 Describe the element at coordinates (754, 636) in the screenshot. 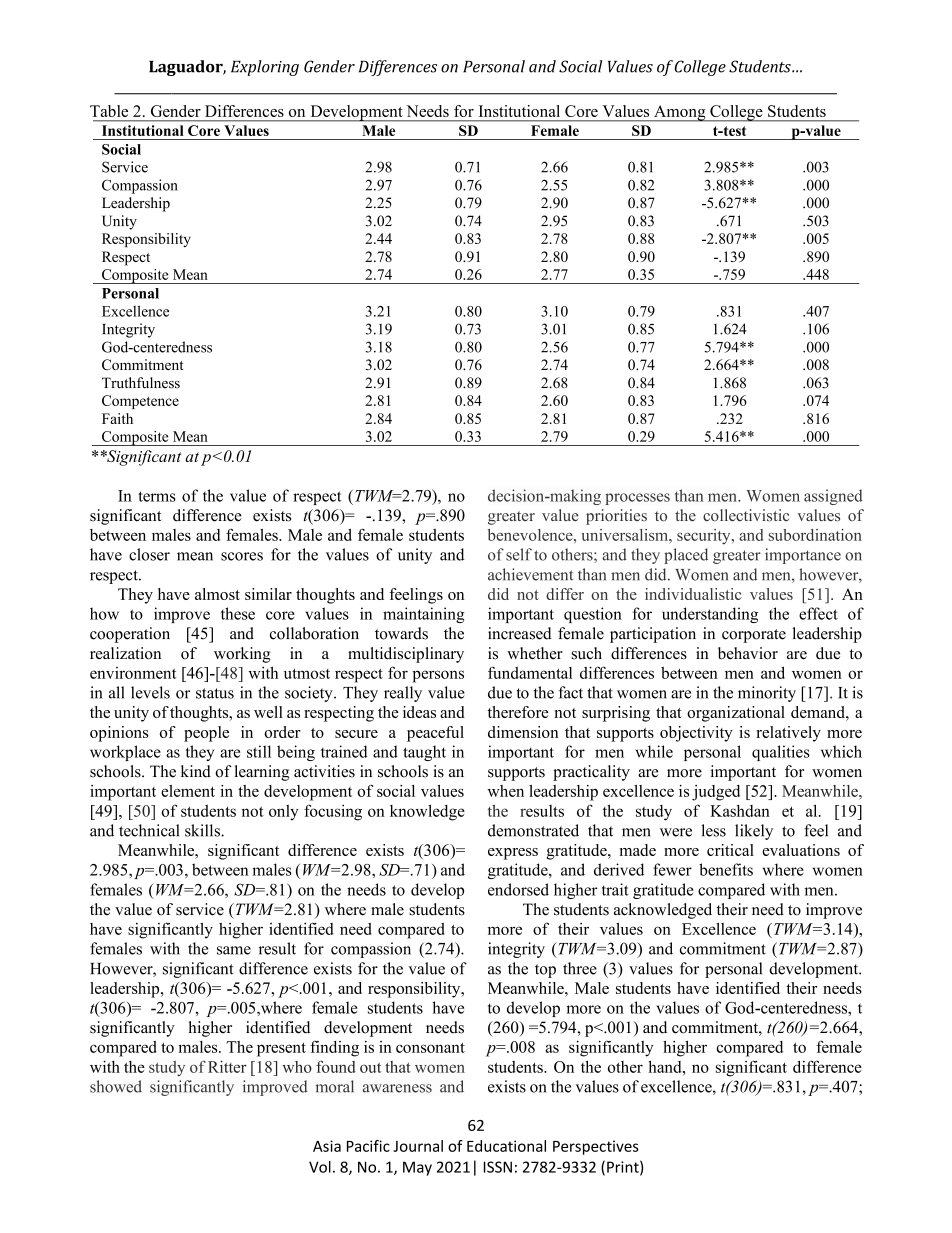

I see `corporate` at that location.
